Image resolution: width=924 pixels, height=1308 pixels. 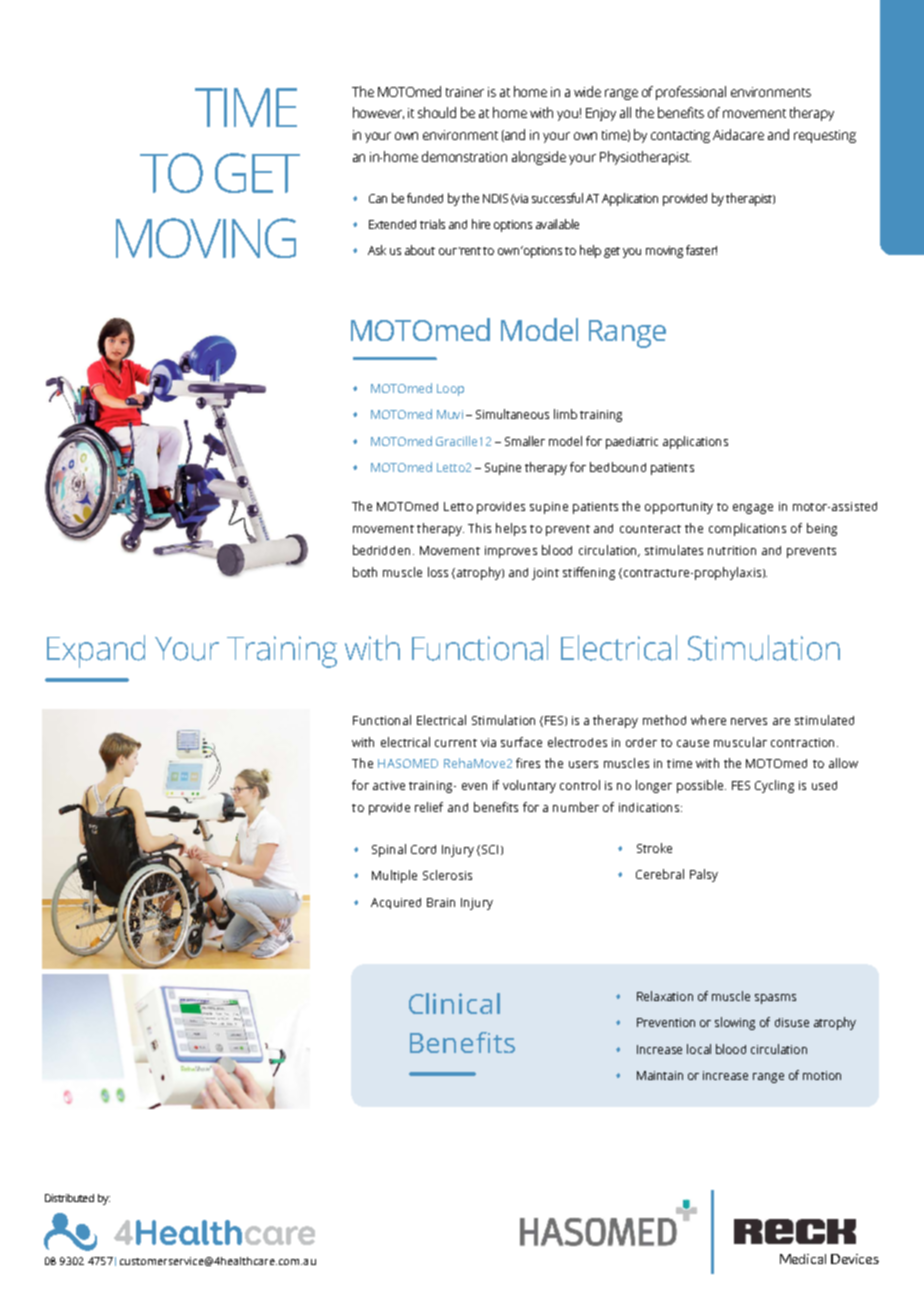 I want to click on Distributed, so click(x=69, y=1198).
